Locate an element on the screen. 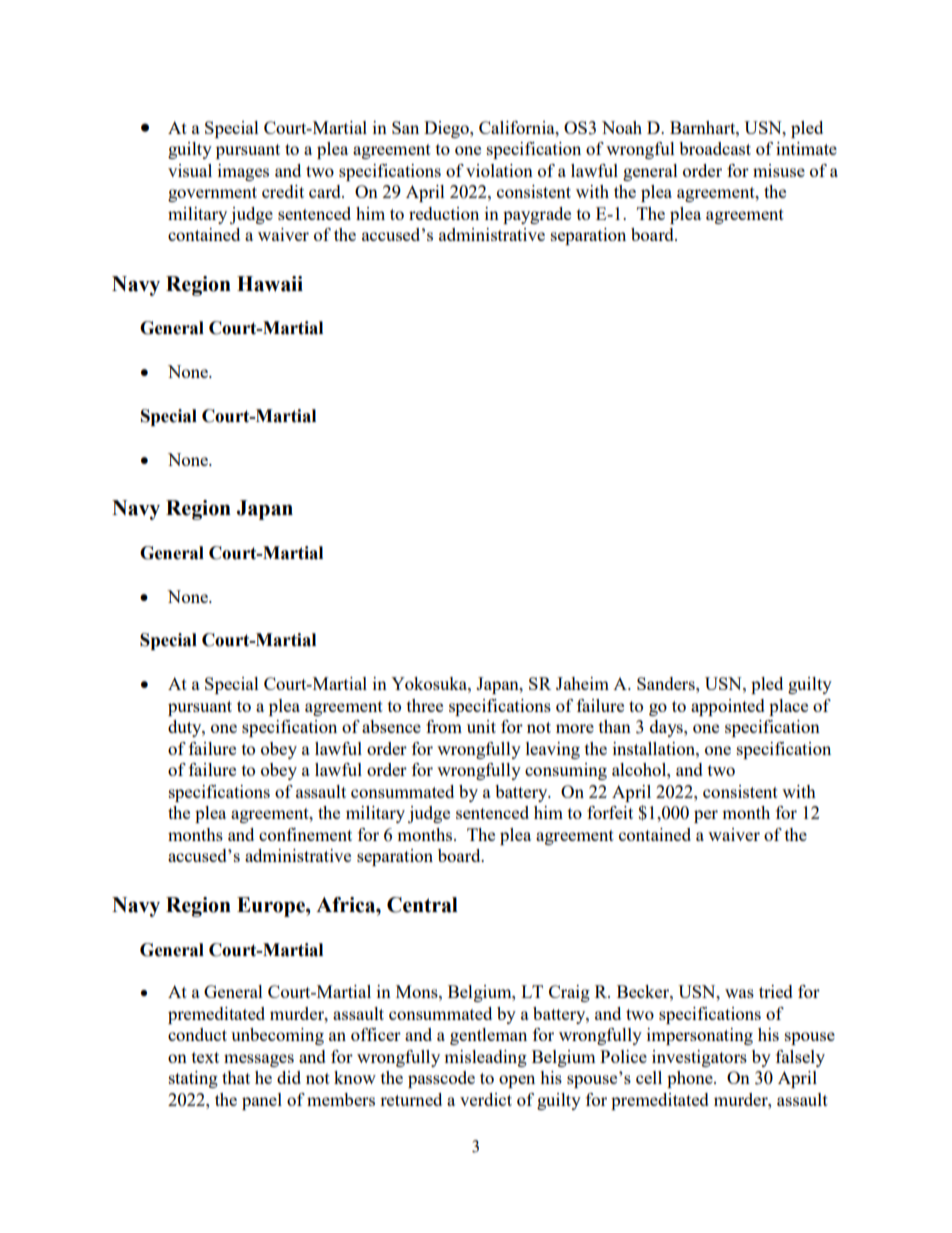  Hawaii is located at coordinates (270, 284).
